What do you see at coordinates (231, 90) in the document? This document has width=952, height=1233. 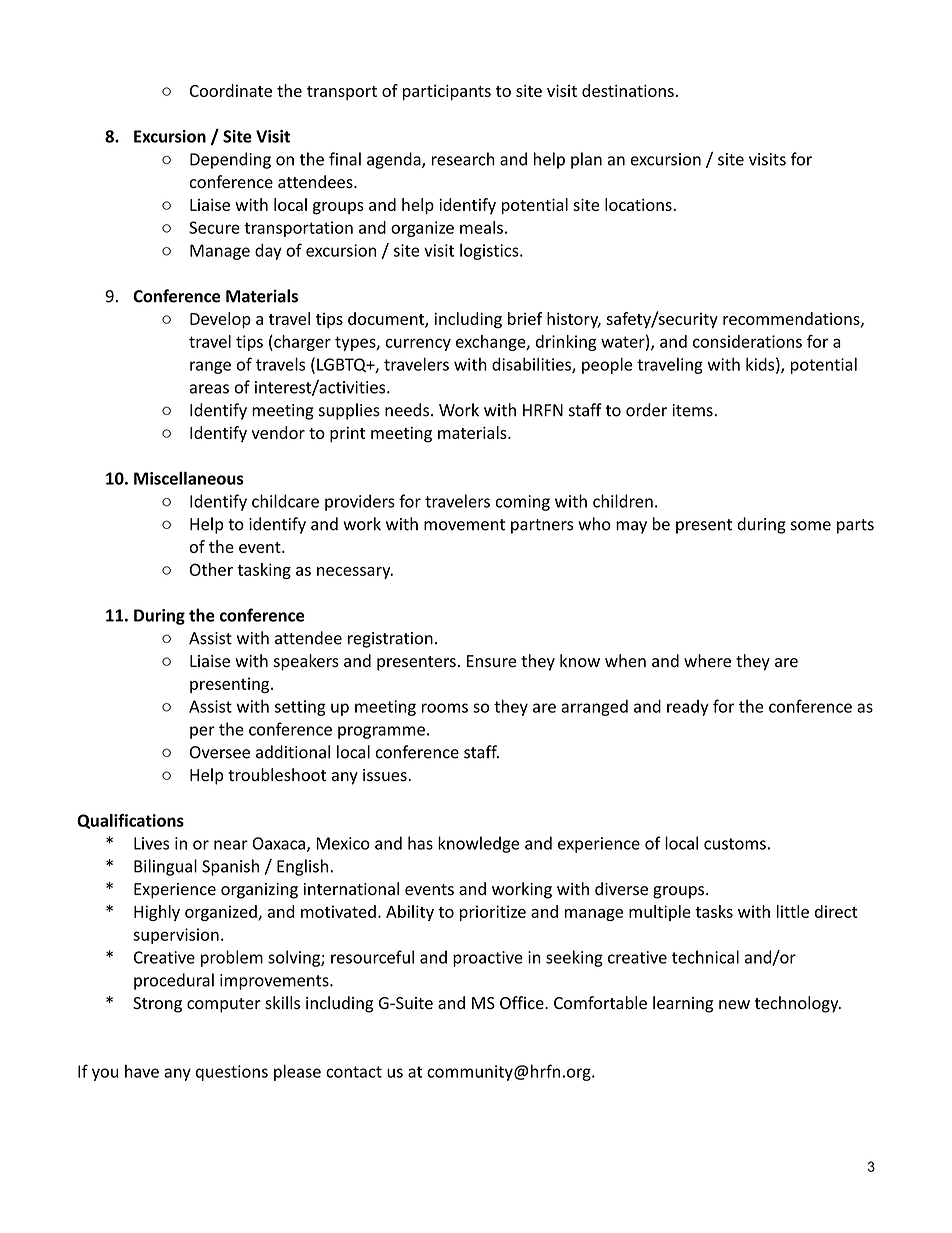 I see `Coordinate` at bounding box center [231, 90].
